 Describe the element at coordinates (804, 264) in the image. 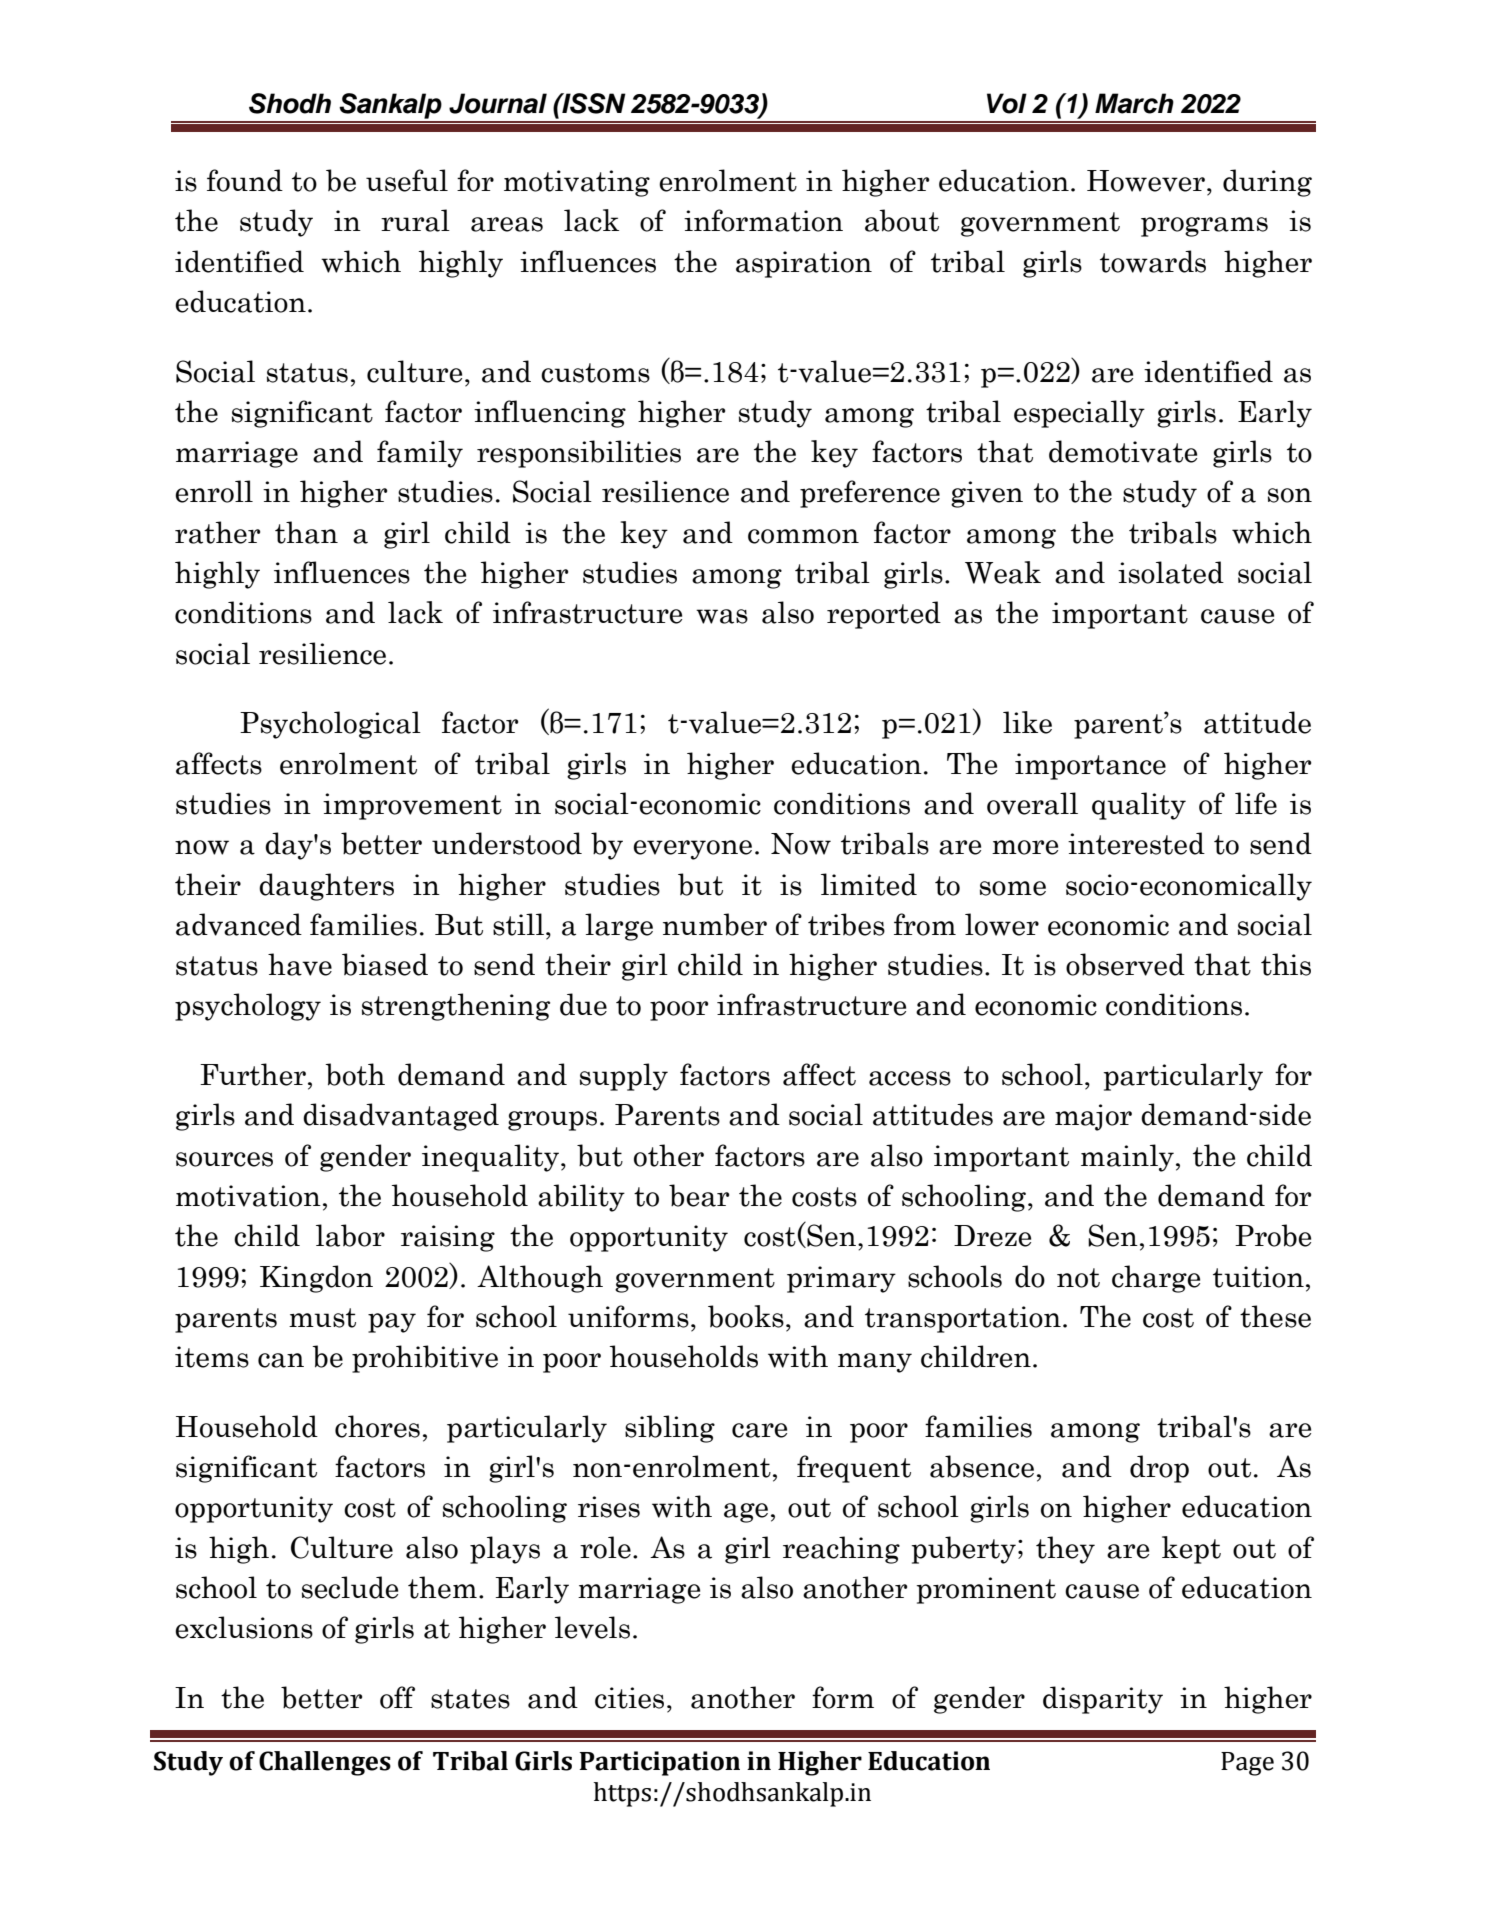

I see `aspiration` at that location.
